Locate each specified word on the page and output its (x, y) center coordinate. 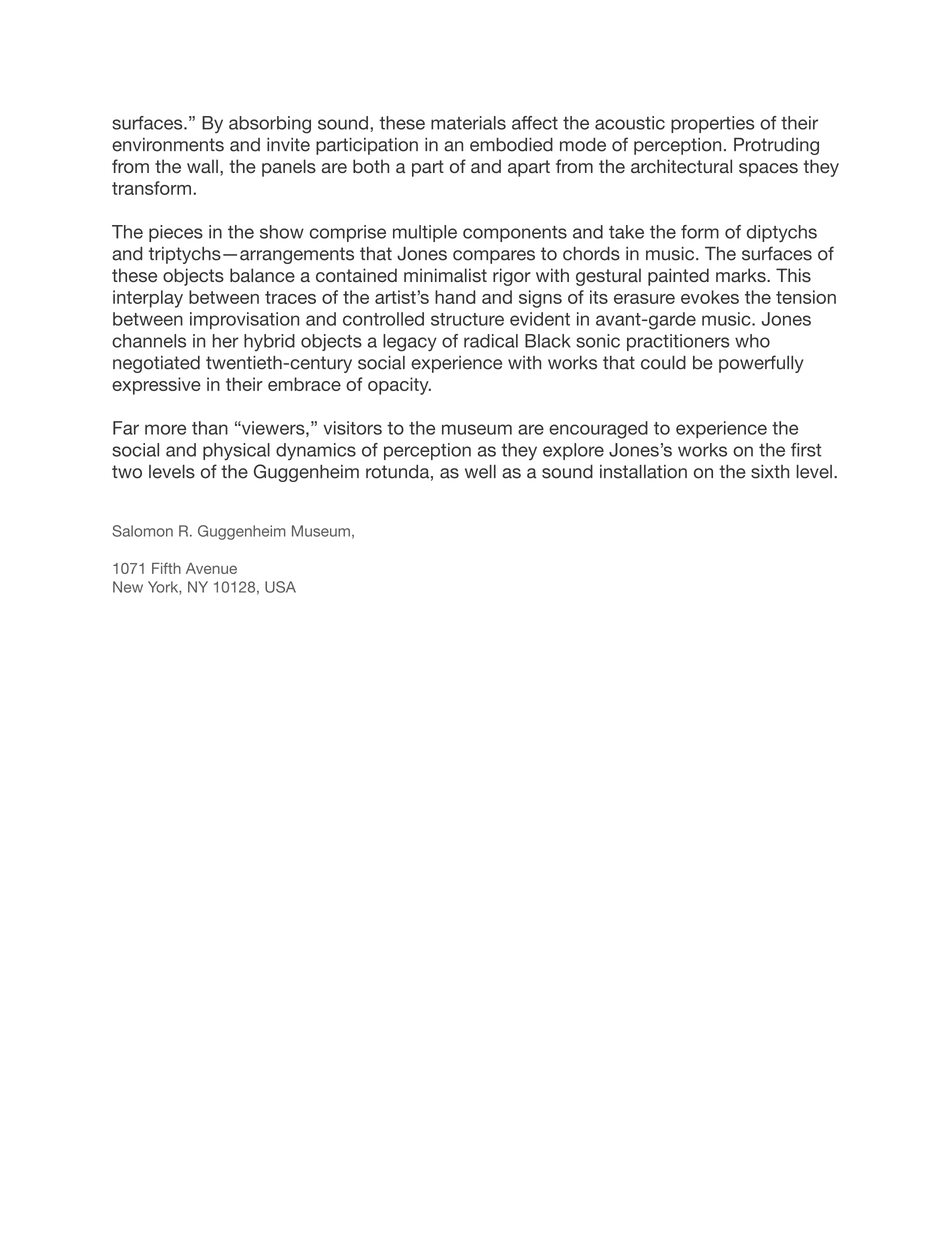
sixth (770, 472)
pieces (176, 233)
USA (280, 587)
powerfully (761, 364)
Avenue (211, 568)
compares (494, 257)
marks (742, 275)
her (226, 341)
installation (643, 471)
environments (168, 145)
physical (236, 452)
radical (491, 341)
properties (713, 124)
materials (468, 123)
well (480, 471)
